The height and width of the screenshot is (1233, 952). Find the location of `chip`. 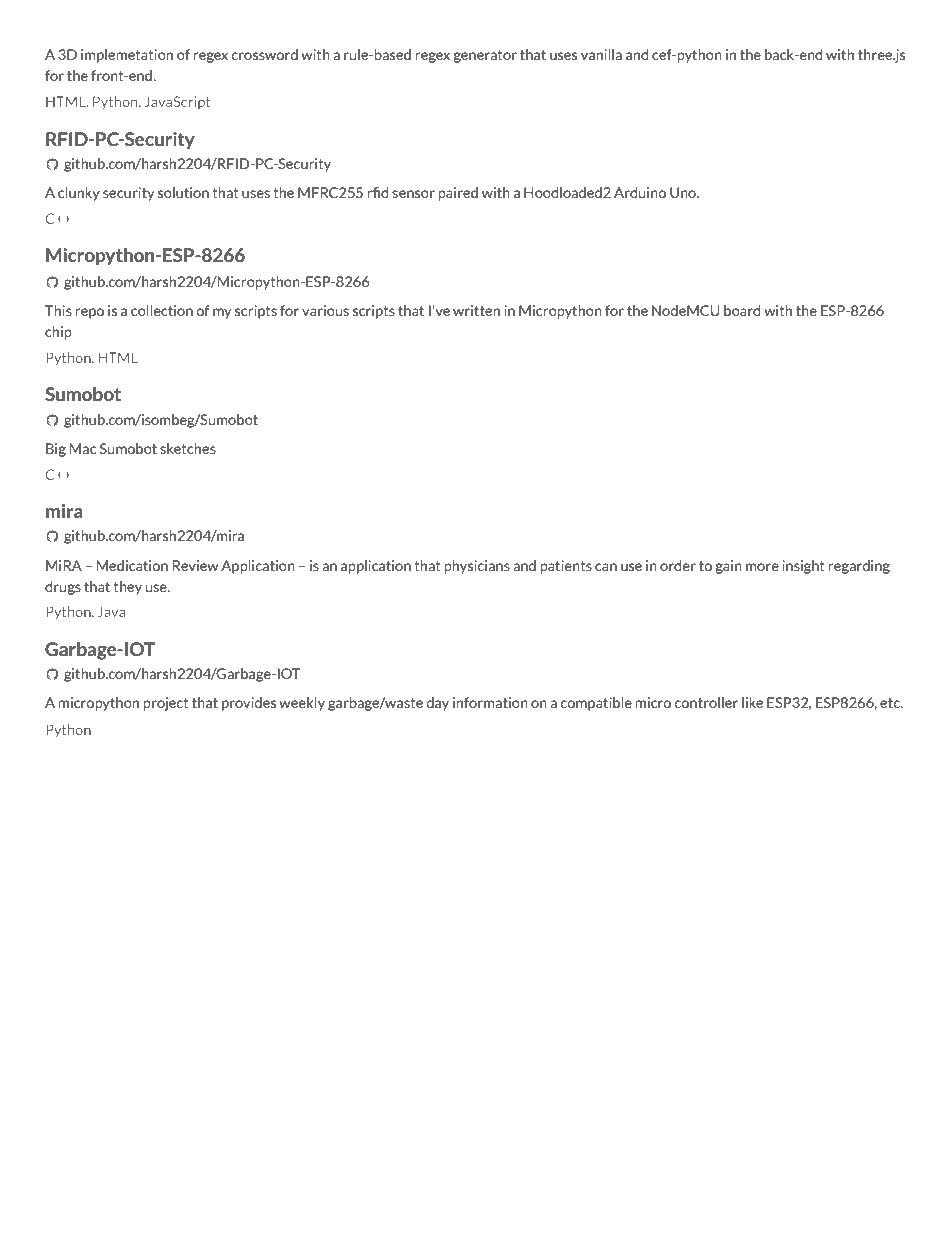

chip is located at coordinates (58, 333).
